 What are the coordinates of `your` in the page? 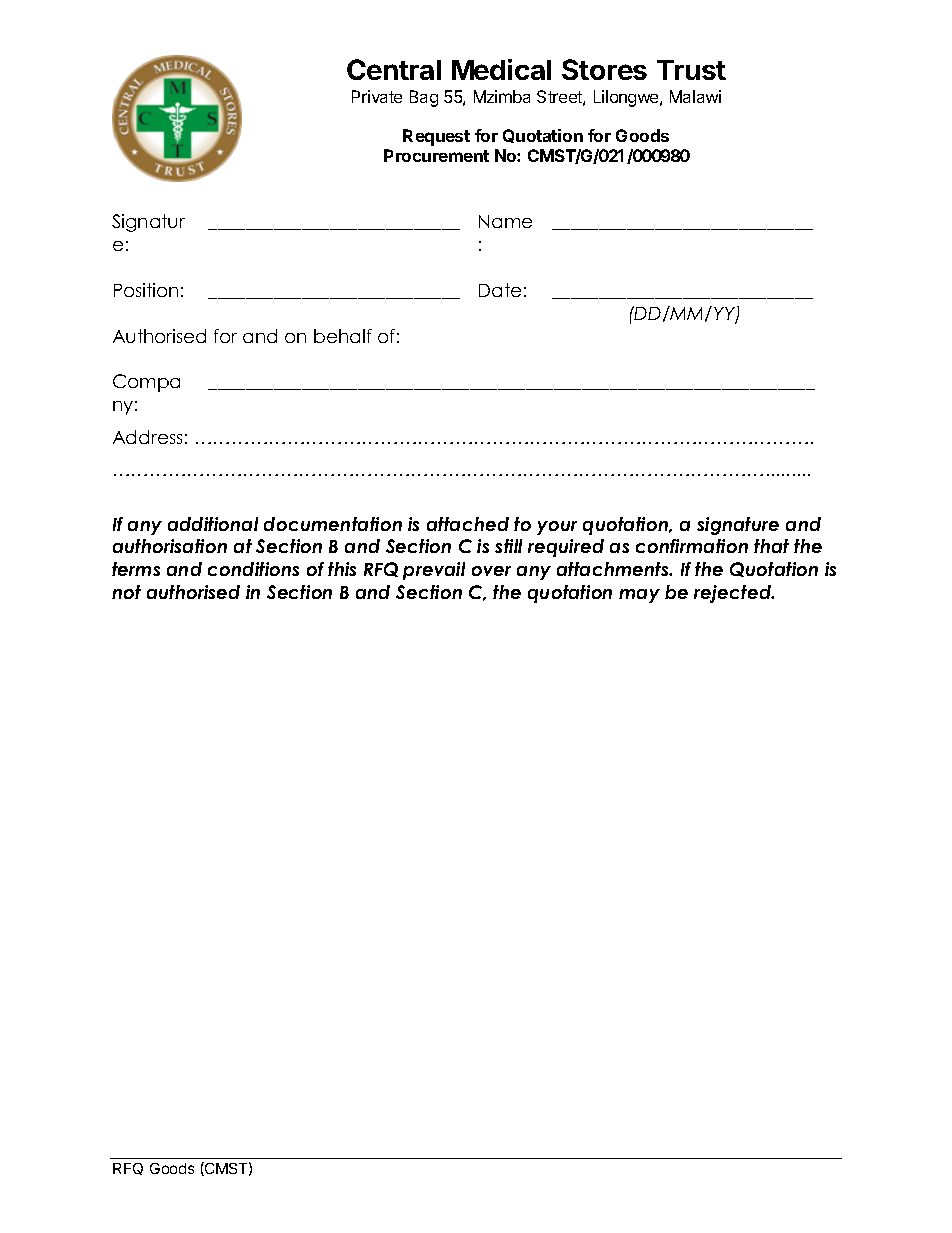 It's located at (557, 528).
